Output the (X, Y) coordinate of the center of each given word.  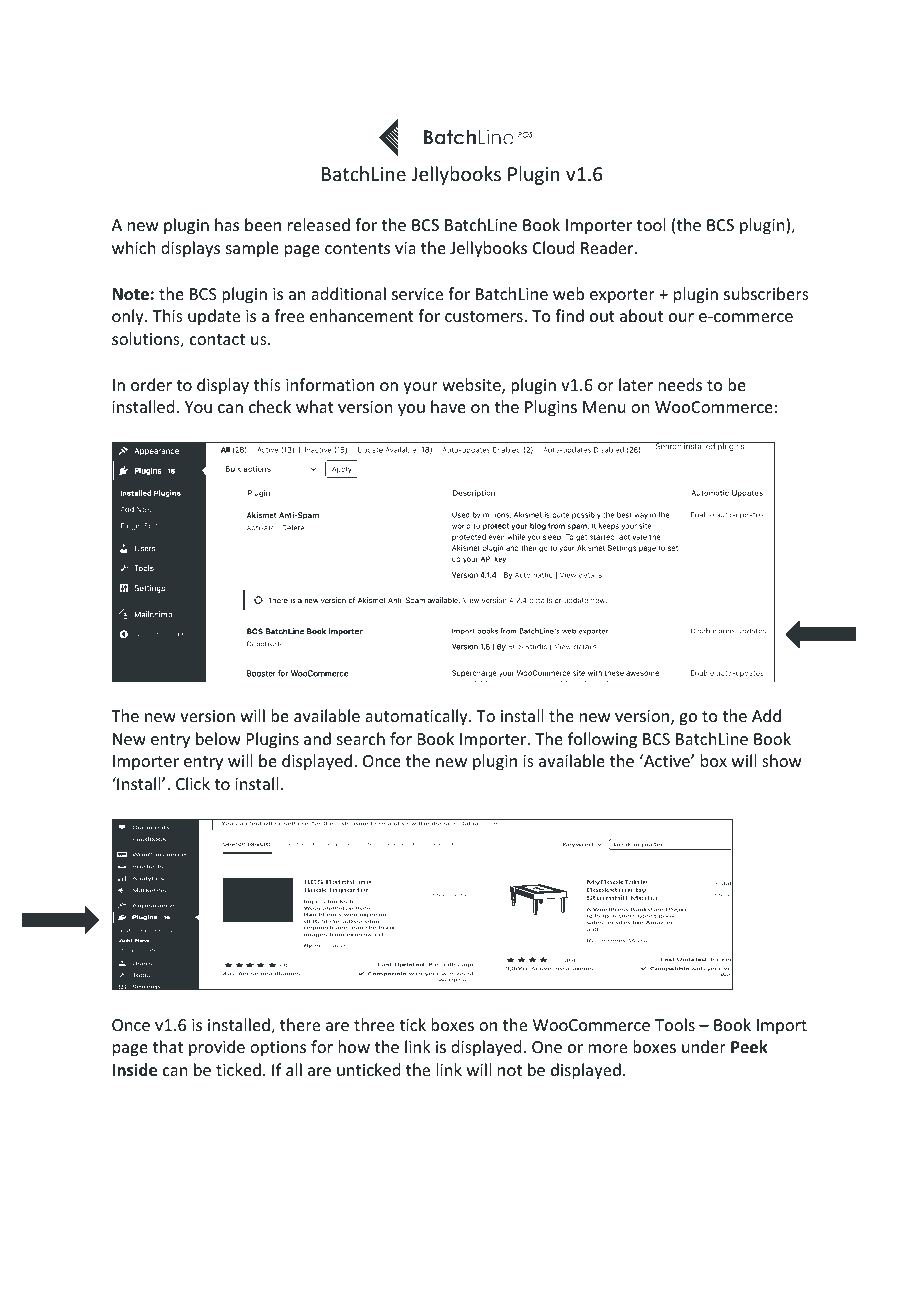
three (374, 1024)
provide (217, 1048)
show (782, 760)
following (602, 740)
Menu (604, 407)
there (300, 1024)
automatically (417, 717)
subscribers (766, 293)
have (448, 406)
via (405, 248)
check (270, 406)
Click (193, 783)
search (361, 738)
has (227, 224)
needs (680, 384)
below (218, 738)
